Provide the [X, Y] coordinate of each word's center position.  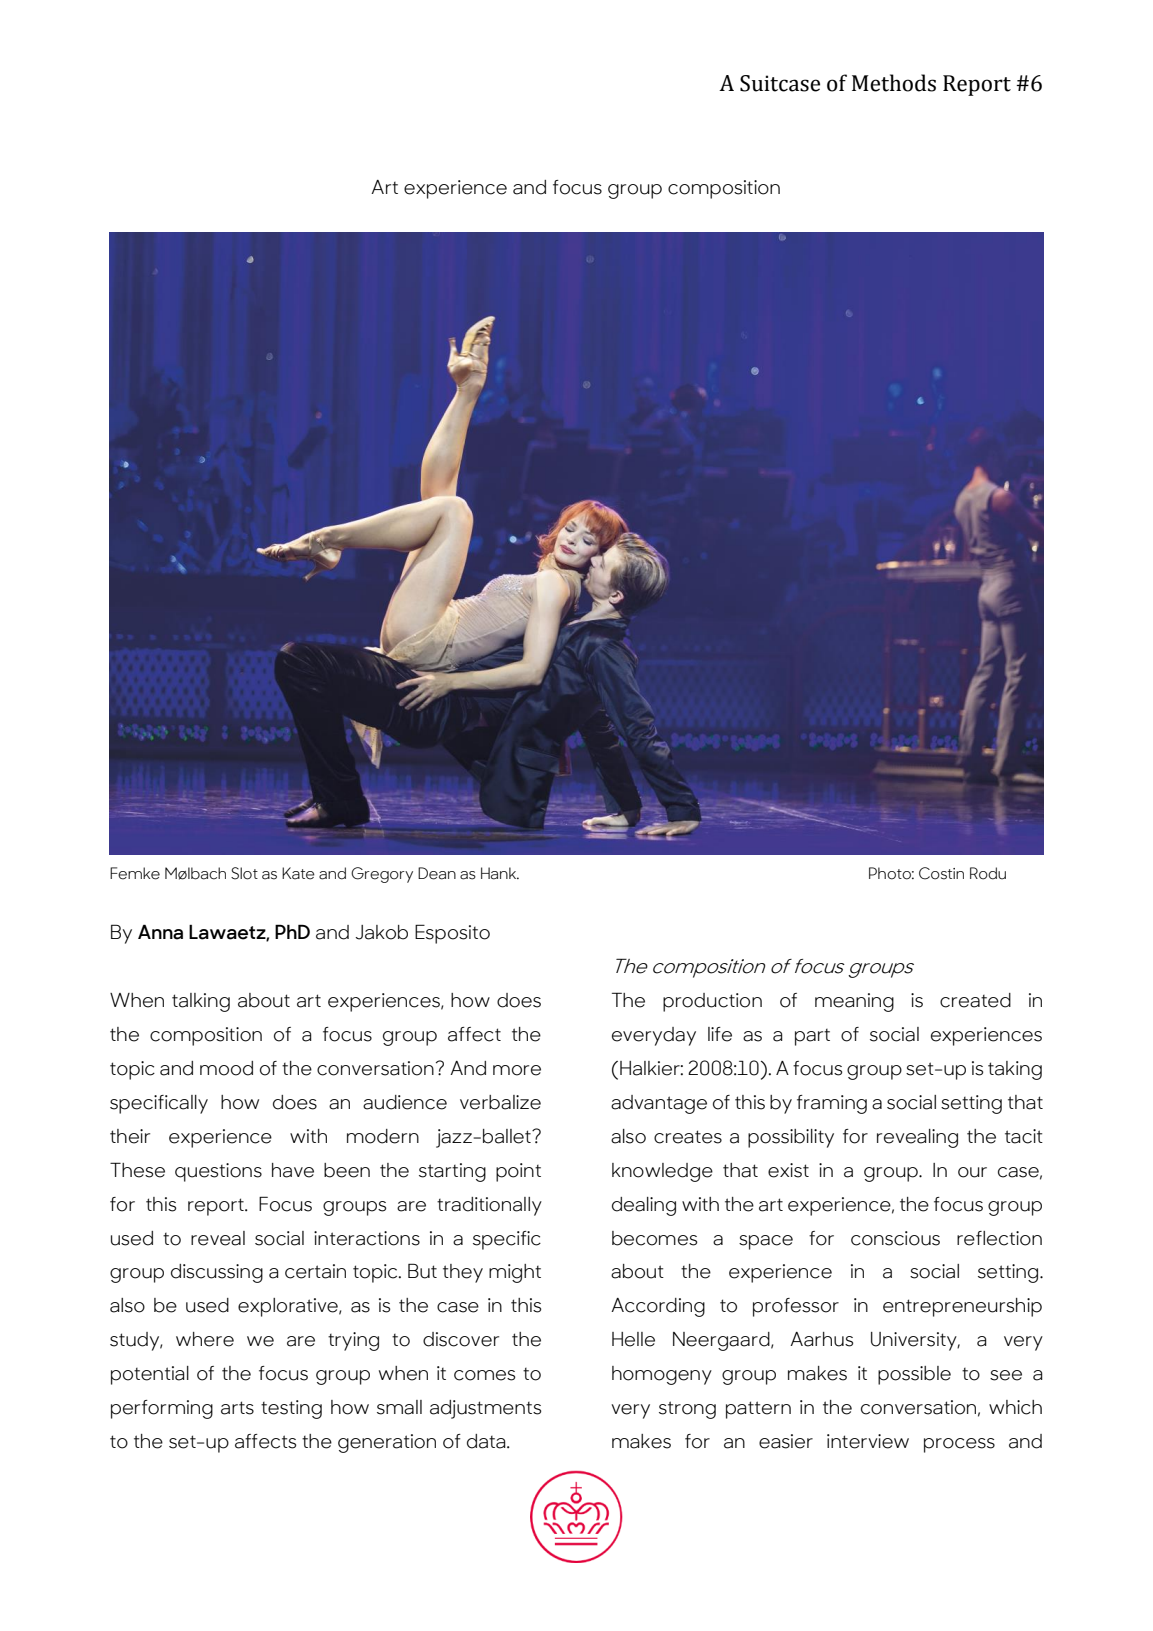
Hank [500, 873]
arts [237, 1408]
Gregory [382, 875]
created [975, 1000]
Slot [244, 873]
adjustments [485, 1409]
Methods [894, 83]
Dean [437, 873]
